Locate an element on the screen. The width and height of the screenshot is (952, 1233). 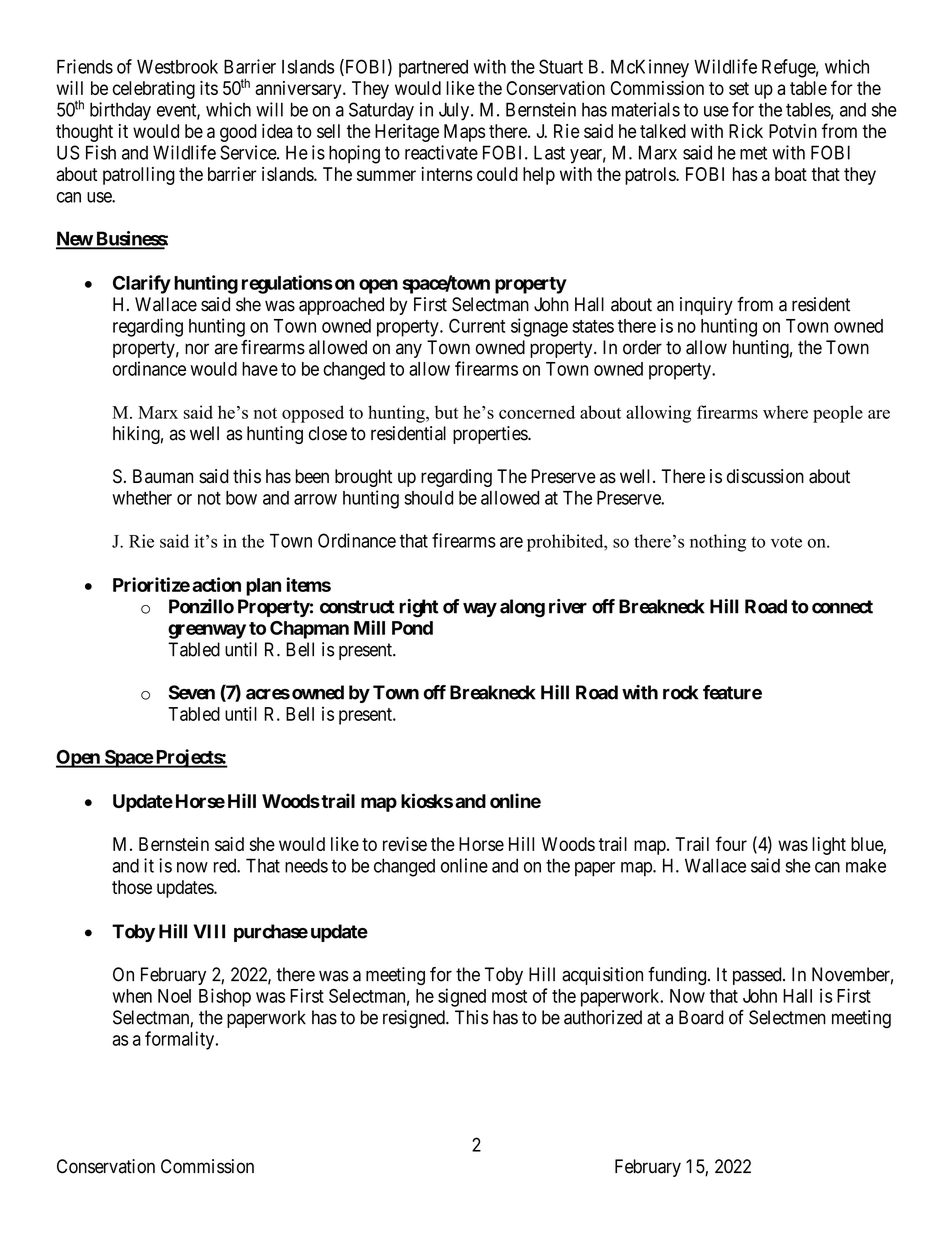
connect is located at coordinates (842, 607).
